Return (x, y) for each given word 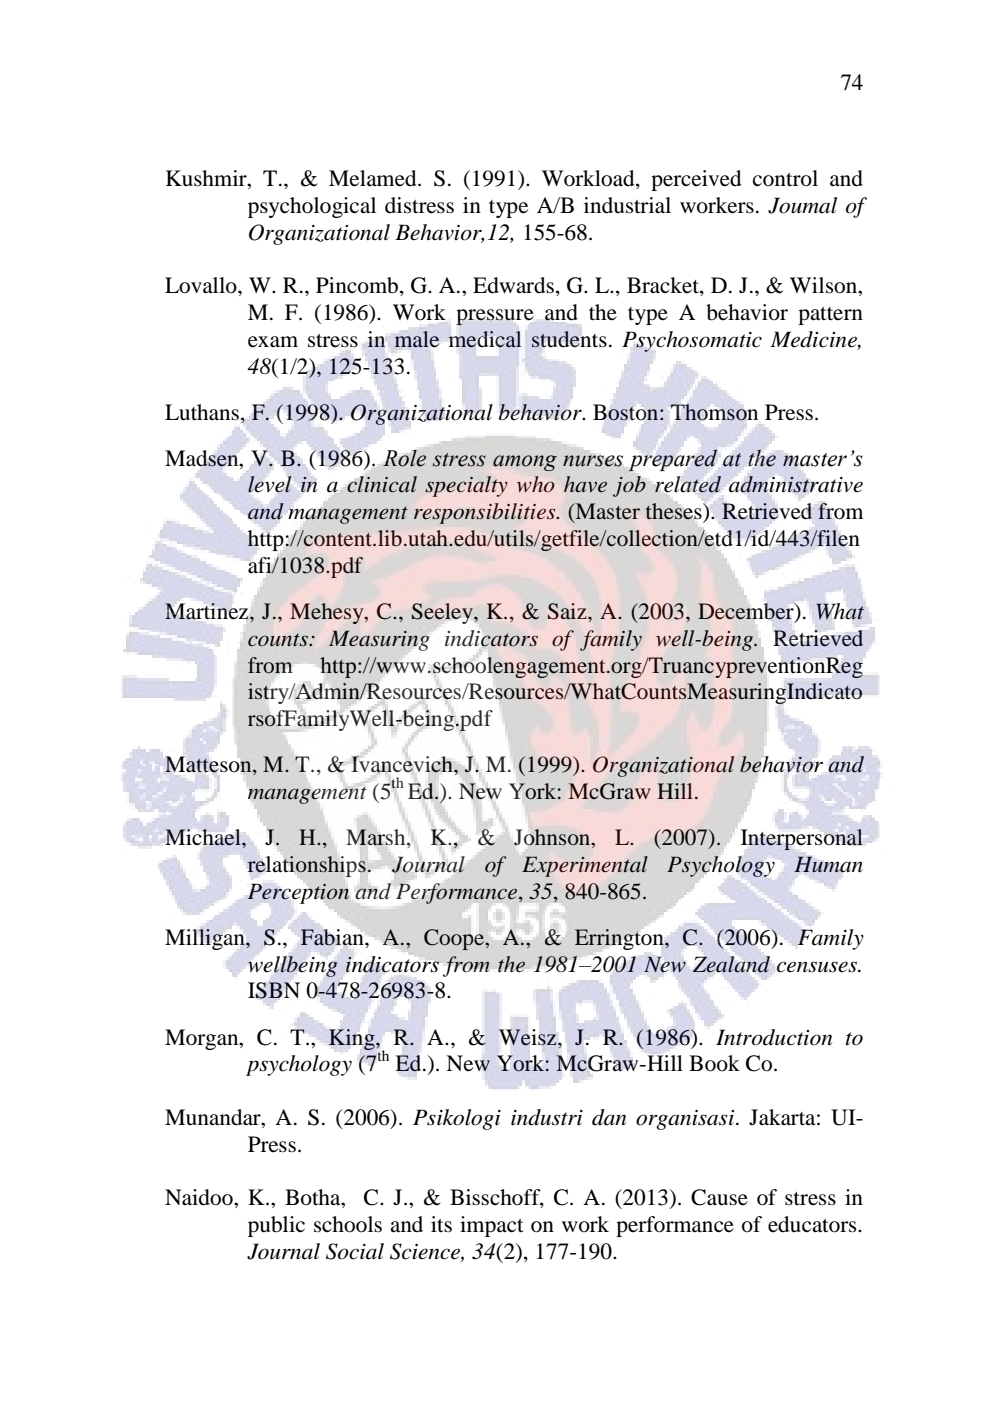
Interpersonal (802, 839)
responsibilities (486, 513)
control (785, 178)
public (276, 1226)
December (747, 612)
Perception (298, 893)
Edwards (513, 285)
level (269, 484)
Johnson (553, 838)
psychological (312, 207)
